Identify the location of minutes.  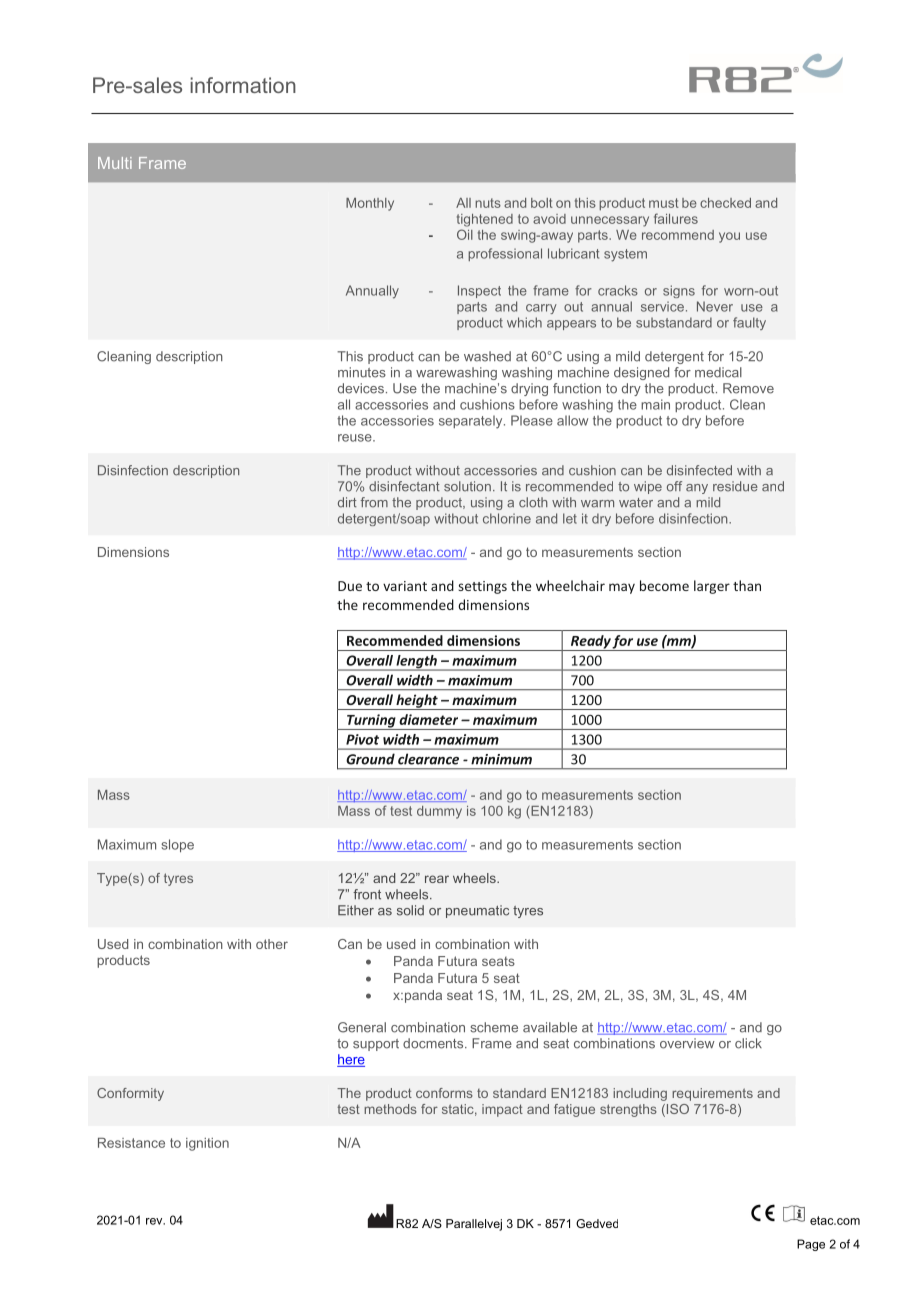
(362, 372).
